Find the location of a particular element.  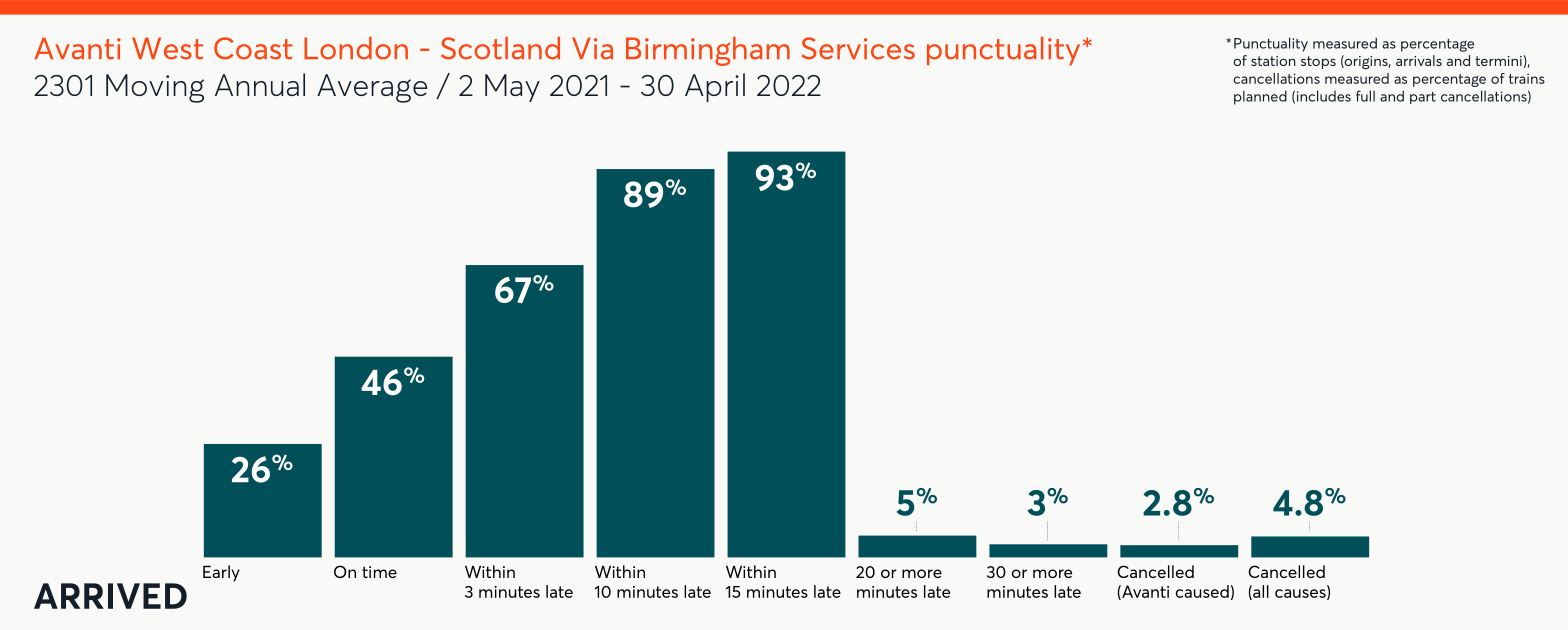

trains is located at coordinates (1527, 79).
